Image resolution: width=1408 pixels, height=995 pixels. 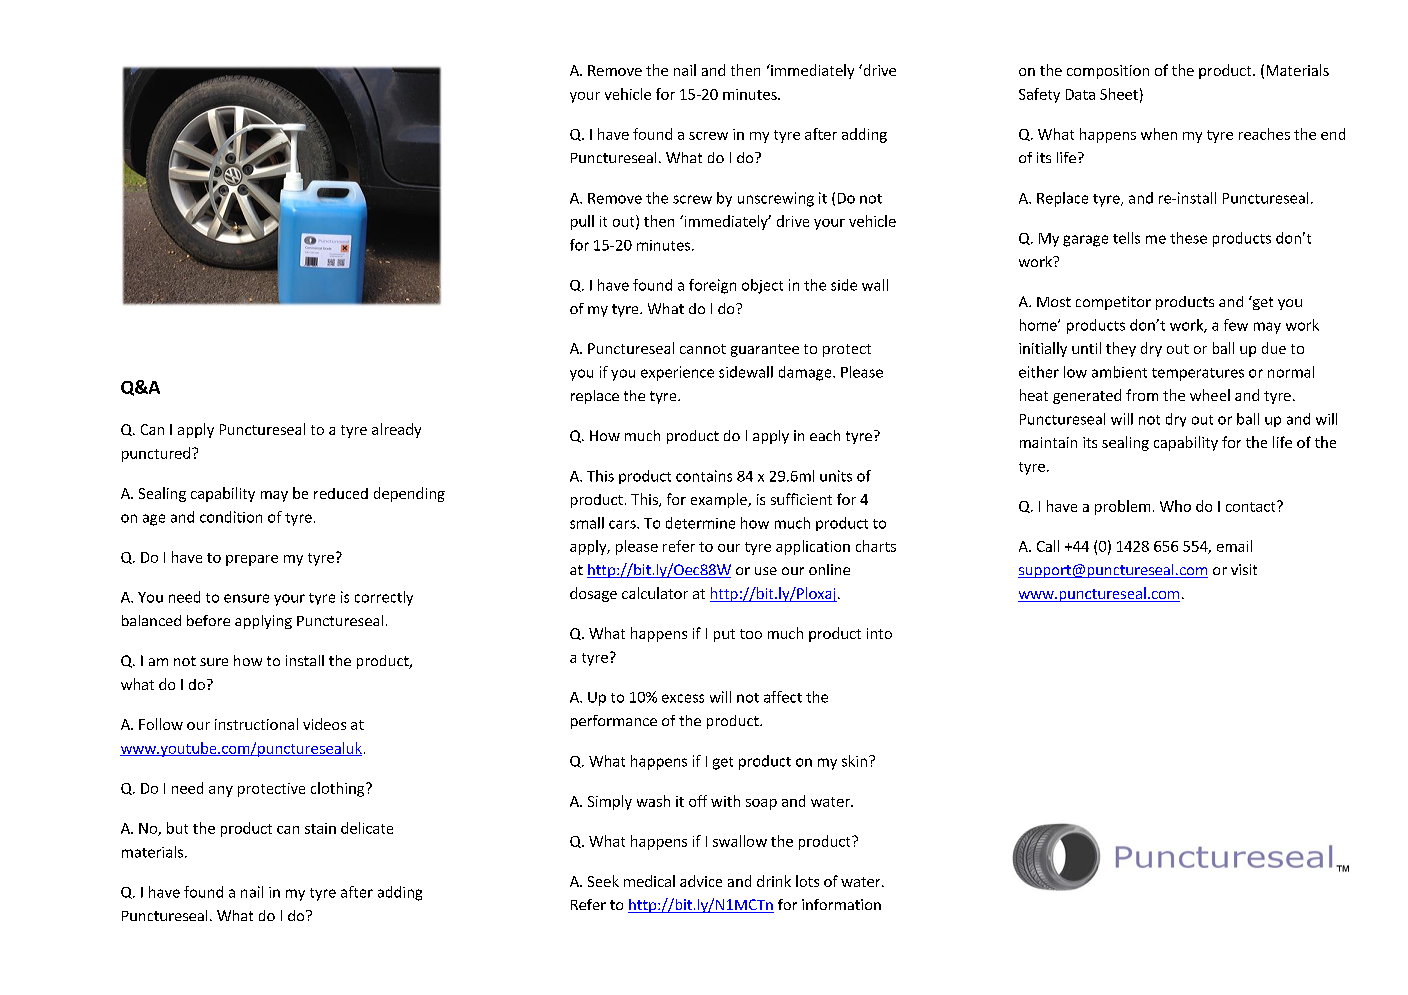 What do you see at coordinates (701, 881) in the document?
I see `advice` at bounding box center [701, 881].
